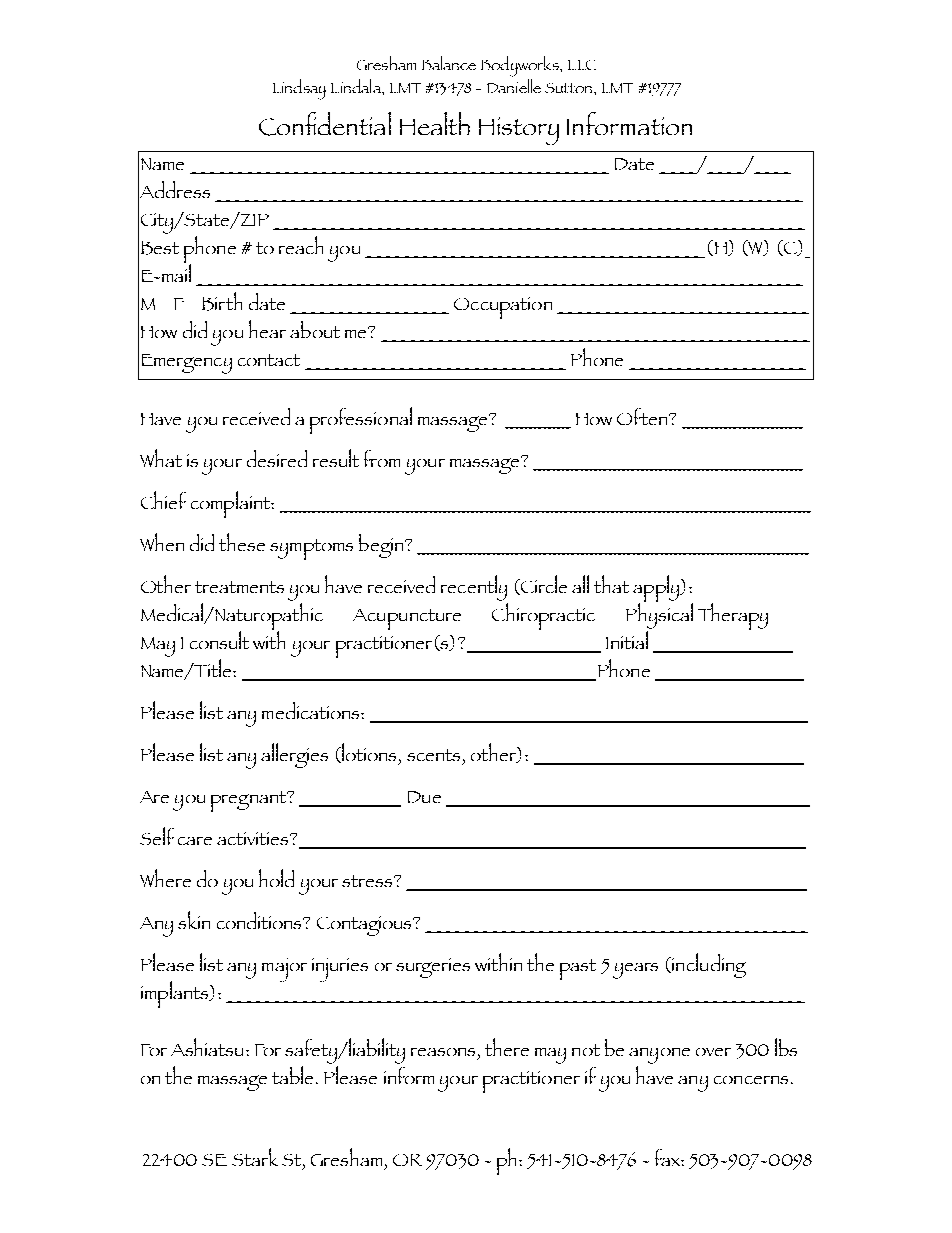  I want to click on treatments, so click(239, 587).
